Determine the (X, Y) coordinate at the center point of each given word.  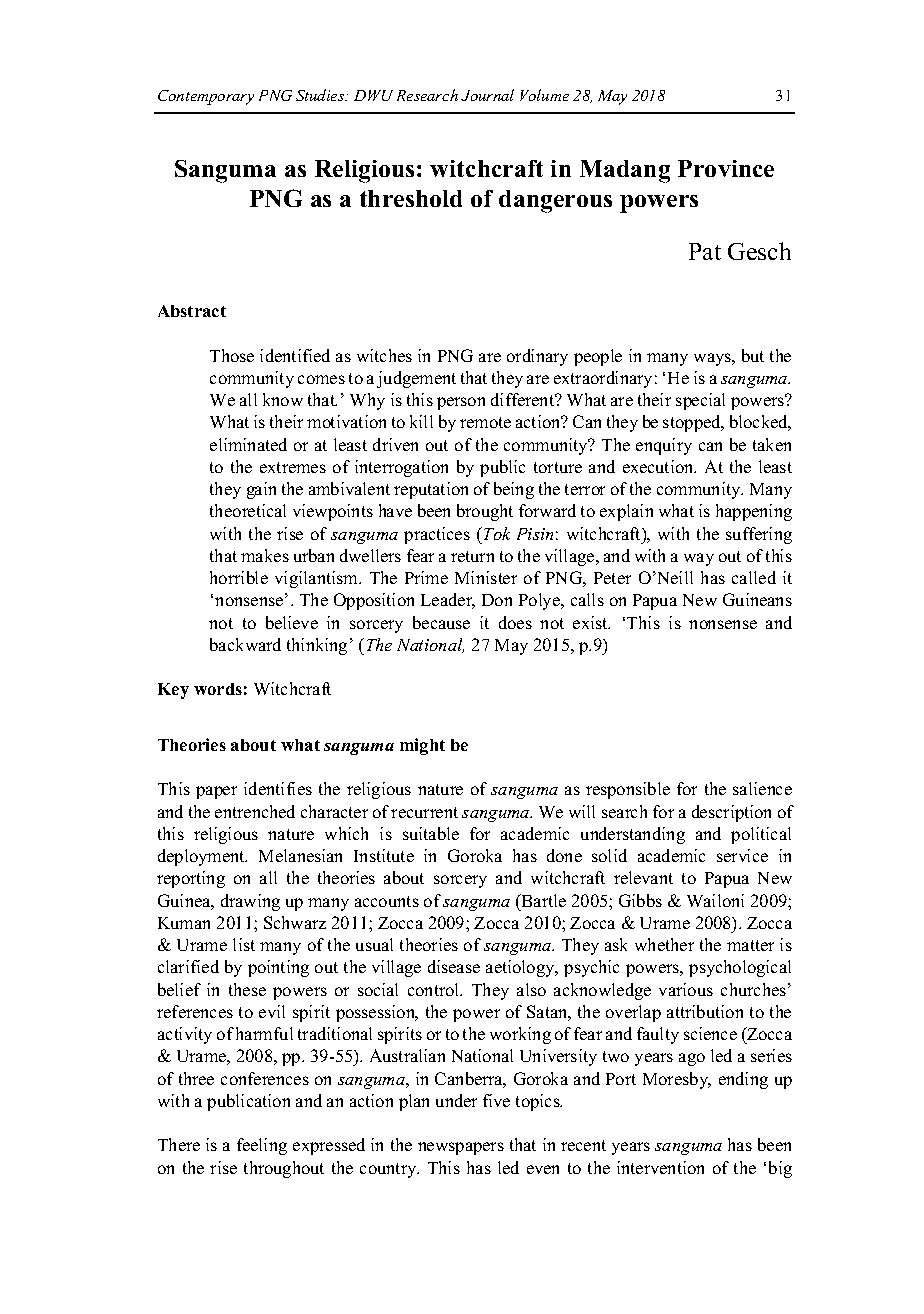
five (496, 1100)
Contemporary (206, 97)
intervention (660, 1167)
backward (245, 644)
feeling (262, 1146)
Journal (487, 95)
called (754, 577)
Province (726, 168)
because (441, 622)
